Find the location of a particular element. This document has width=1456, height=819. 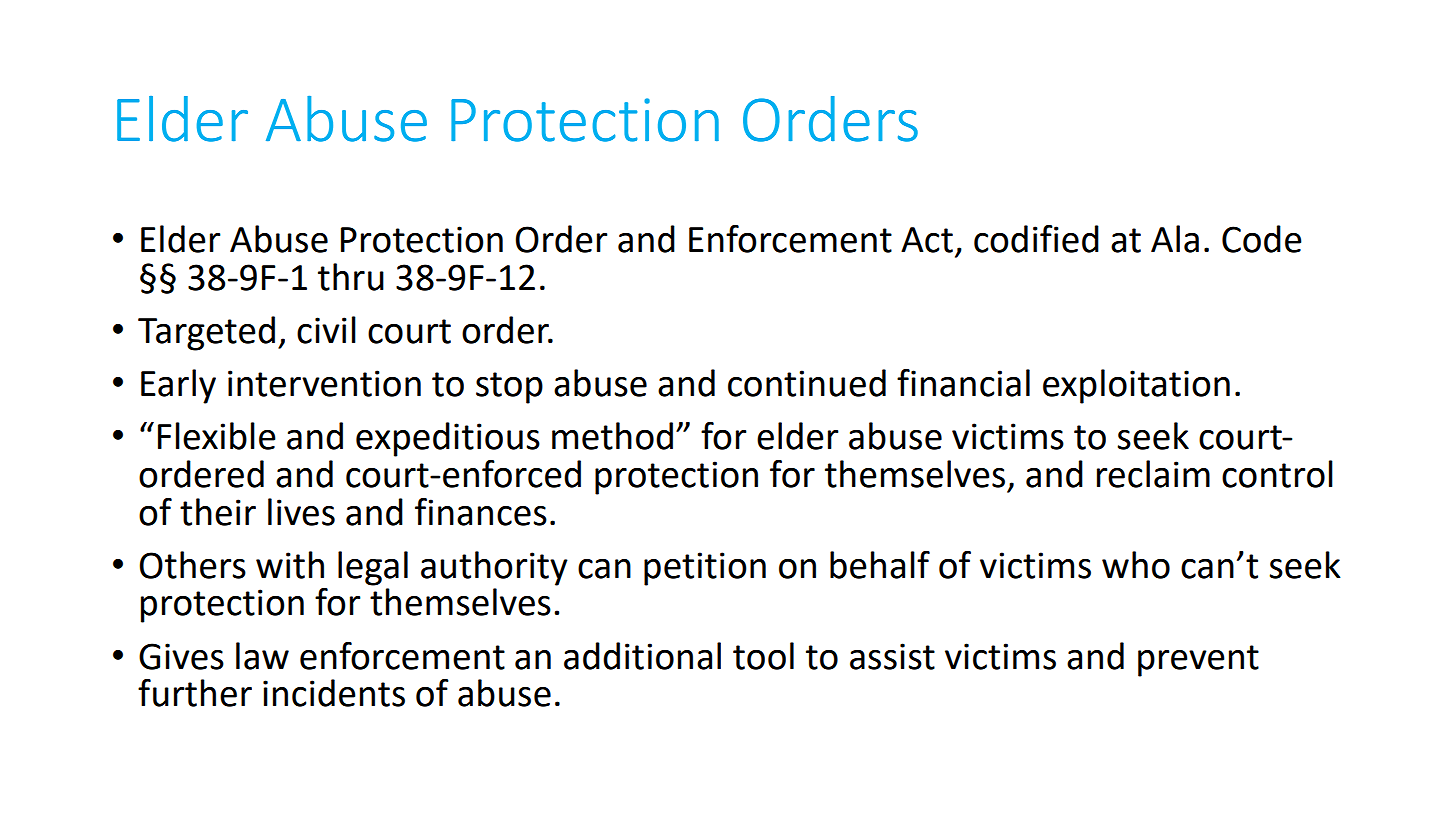

Ala is located at coordinates (1175, 239).
